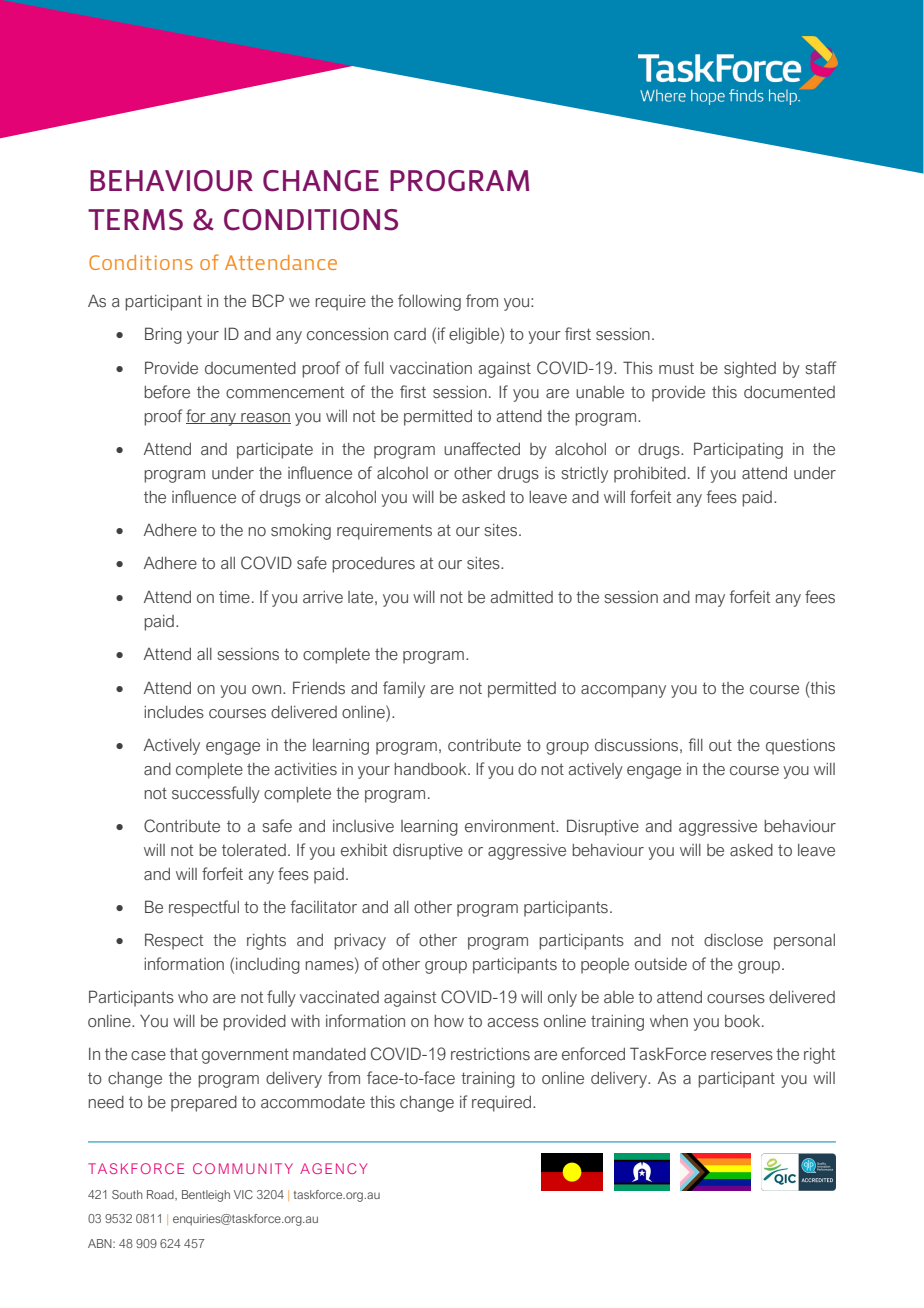 This document has width=924, height=1308. I want to click on Road, so click(161, 1195).
